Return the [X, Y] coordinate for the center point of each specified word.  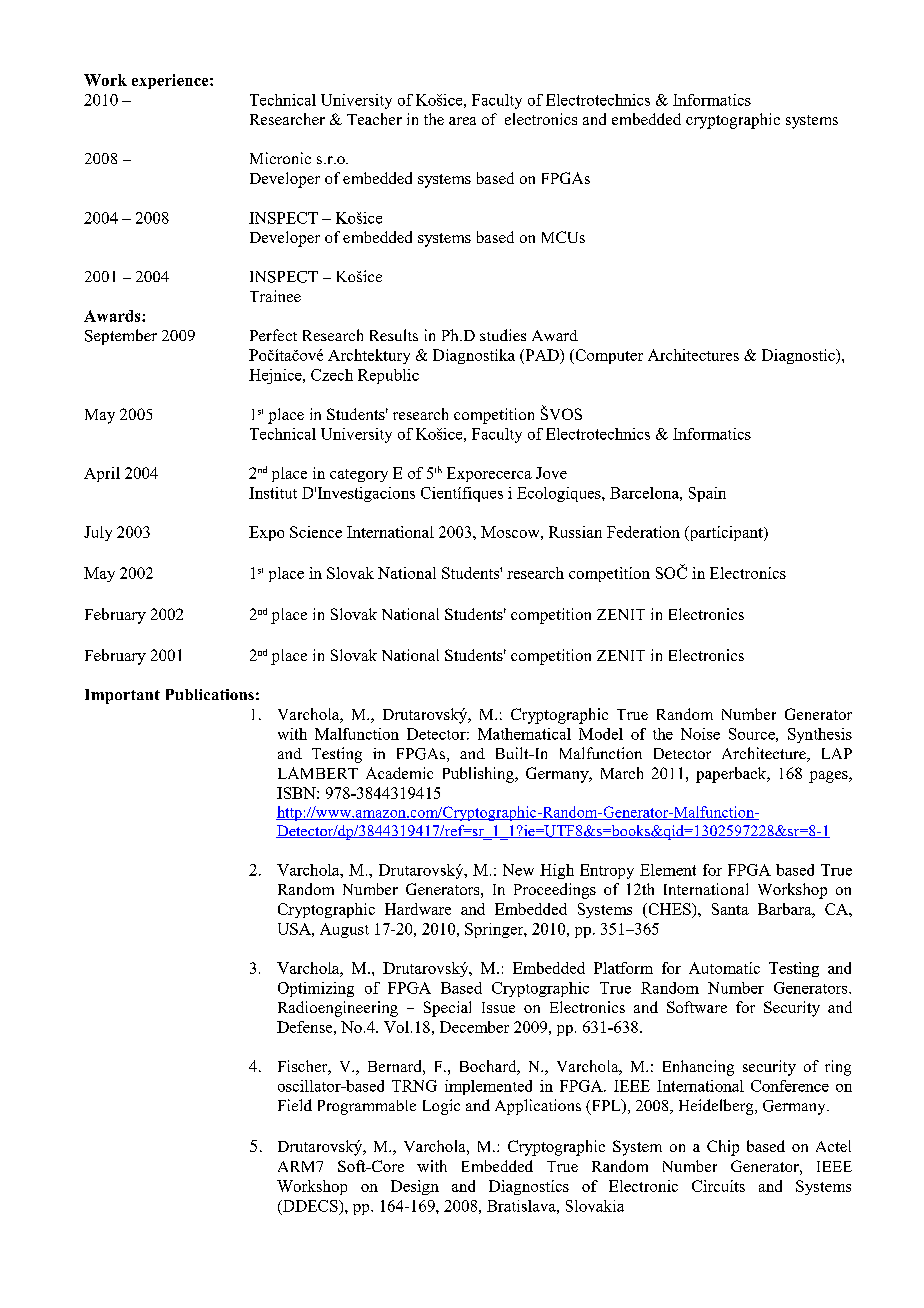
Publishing [479, 775]
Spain [707, 494]
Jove [551, 473]
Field [295, 1105]
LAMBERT [318, 773]
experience [171, 81]
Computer [608, 356]
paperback [732, 775]
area [462, 121]
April [102, 474]
